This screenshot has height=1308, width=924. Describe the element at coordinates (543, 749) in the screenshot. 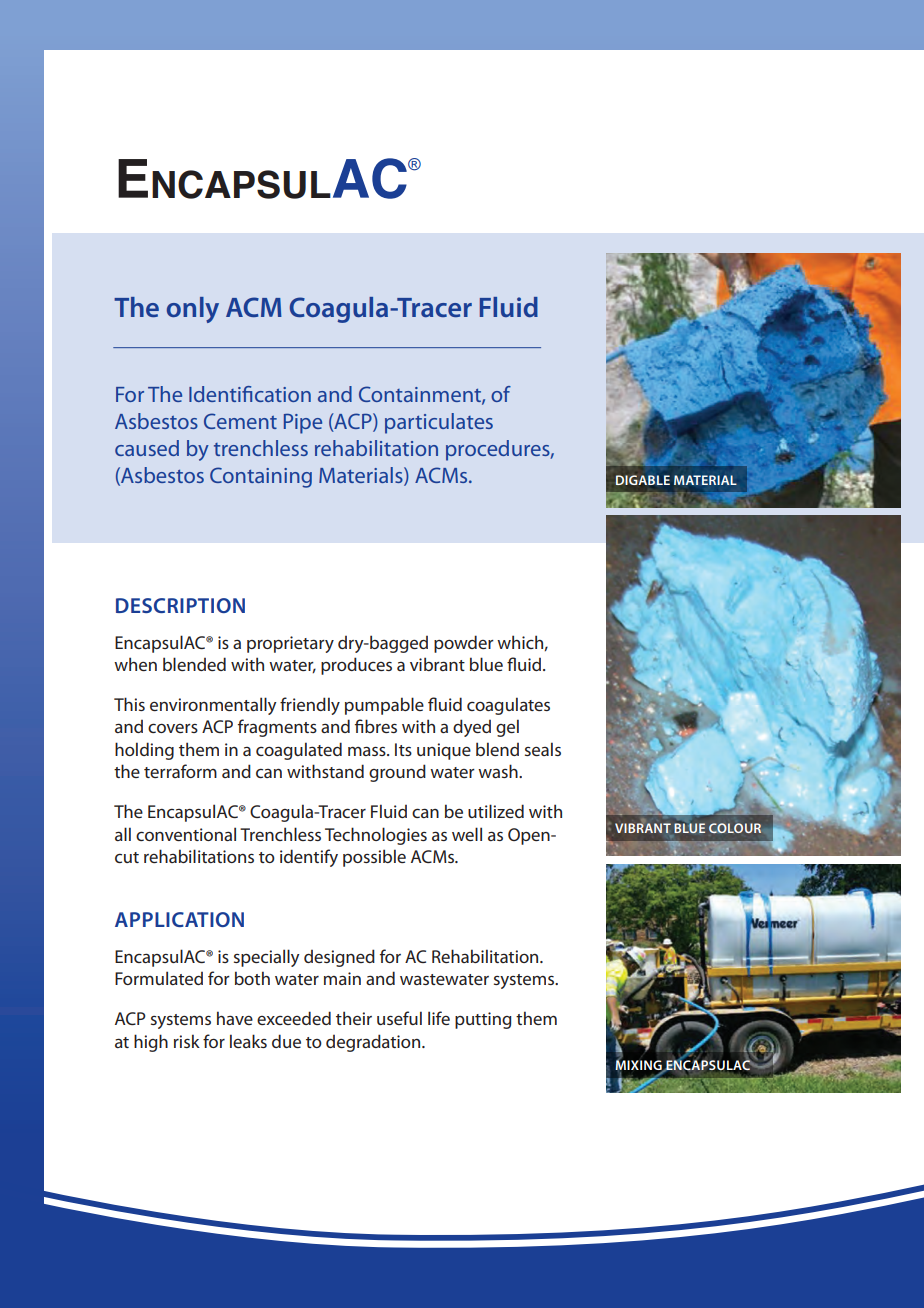

I see `seals` at that location.
